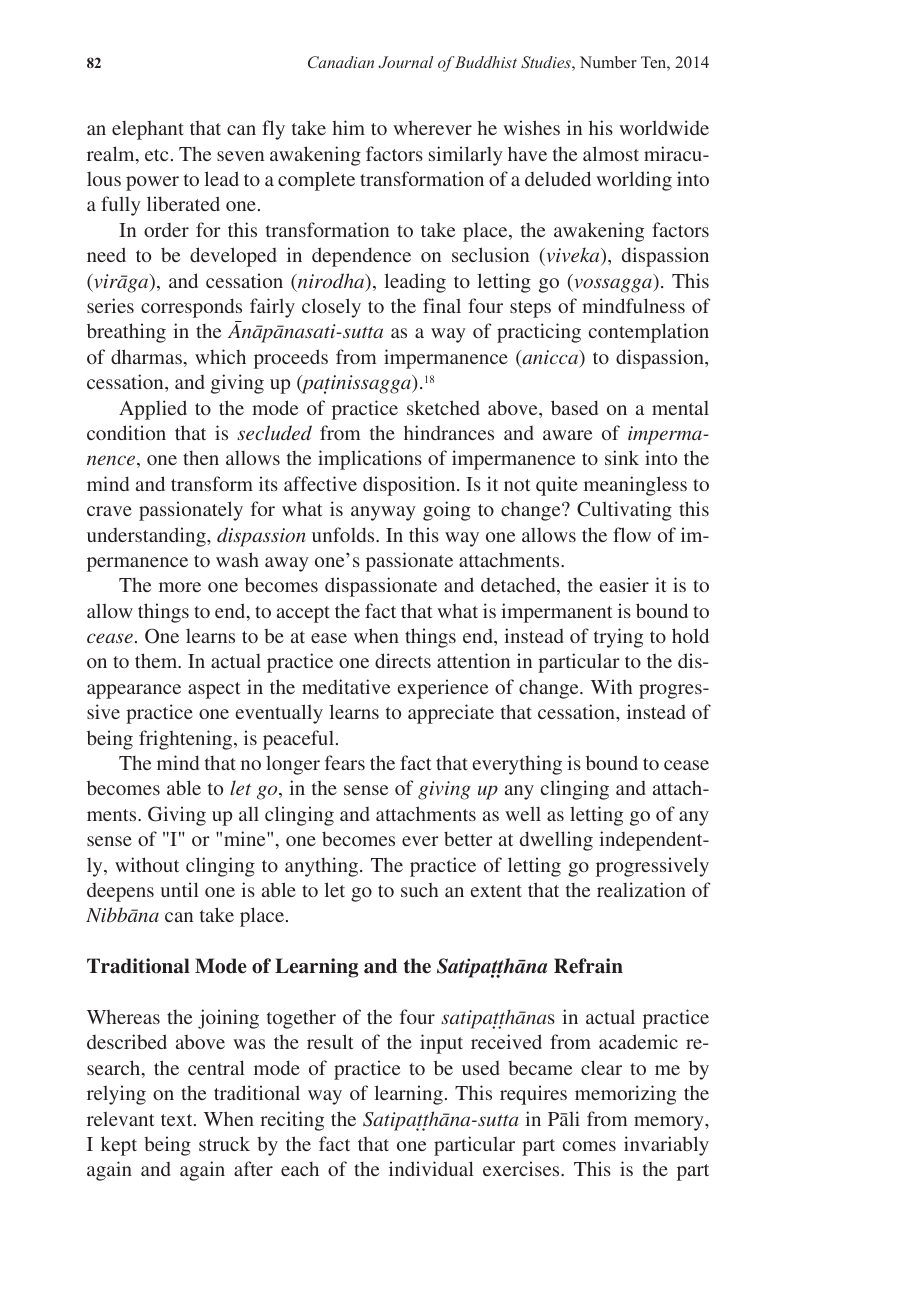 This page has height=1316, width=900. I want to click on realm, so click(112, 155).
